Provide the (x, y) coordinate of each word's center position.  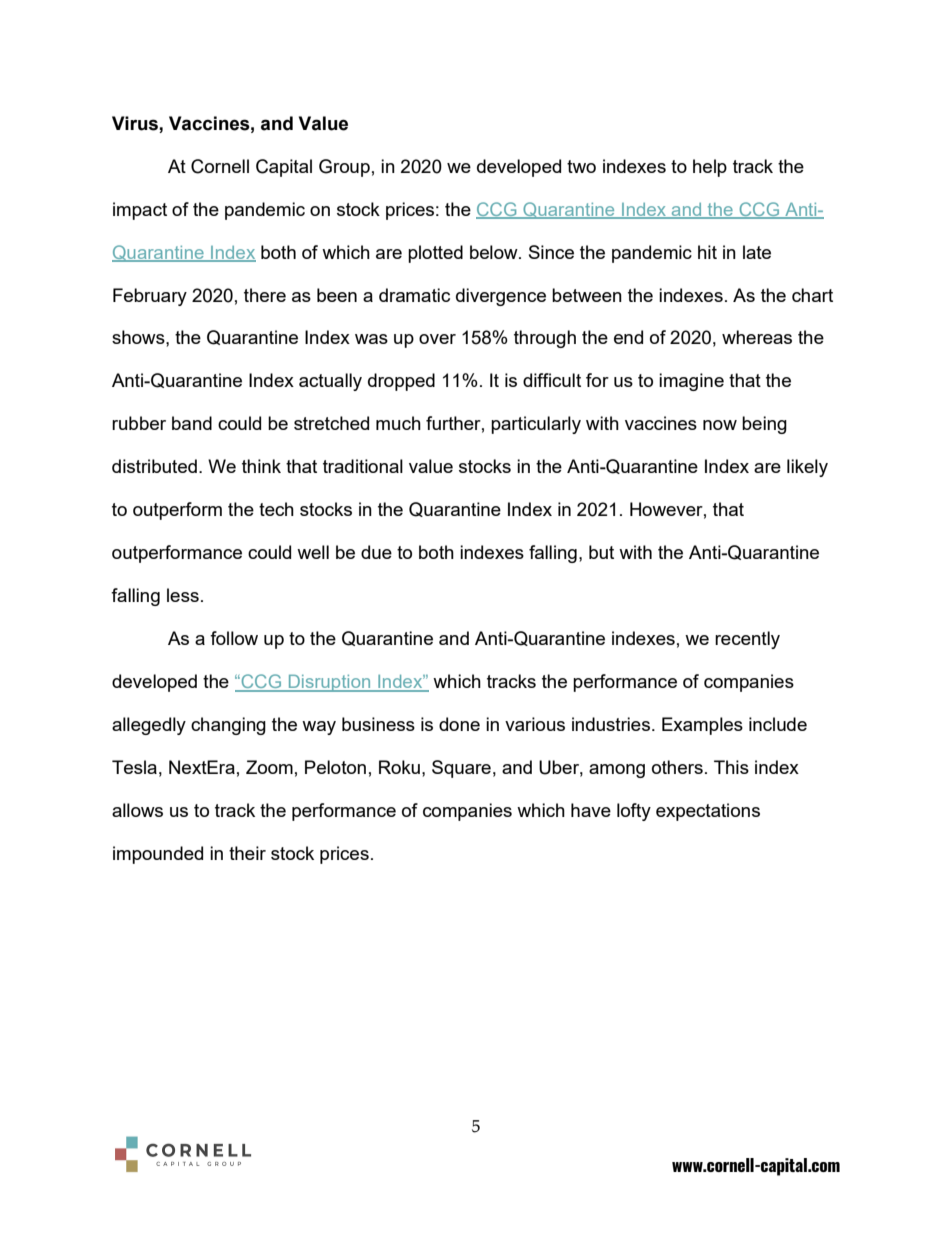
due (376, 552)
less (183, 595)
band (192, 423)
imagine (691, 382)
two (581, 166)
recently (747, 640)
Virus (135, 123)
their (247, 853)
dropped (401, 382)
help (710, 168)
